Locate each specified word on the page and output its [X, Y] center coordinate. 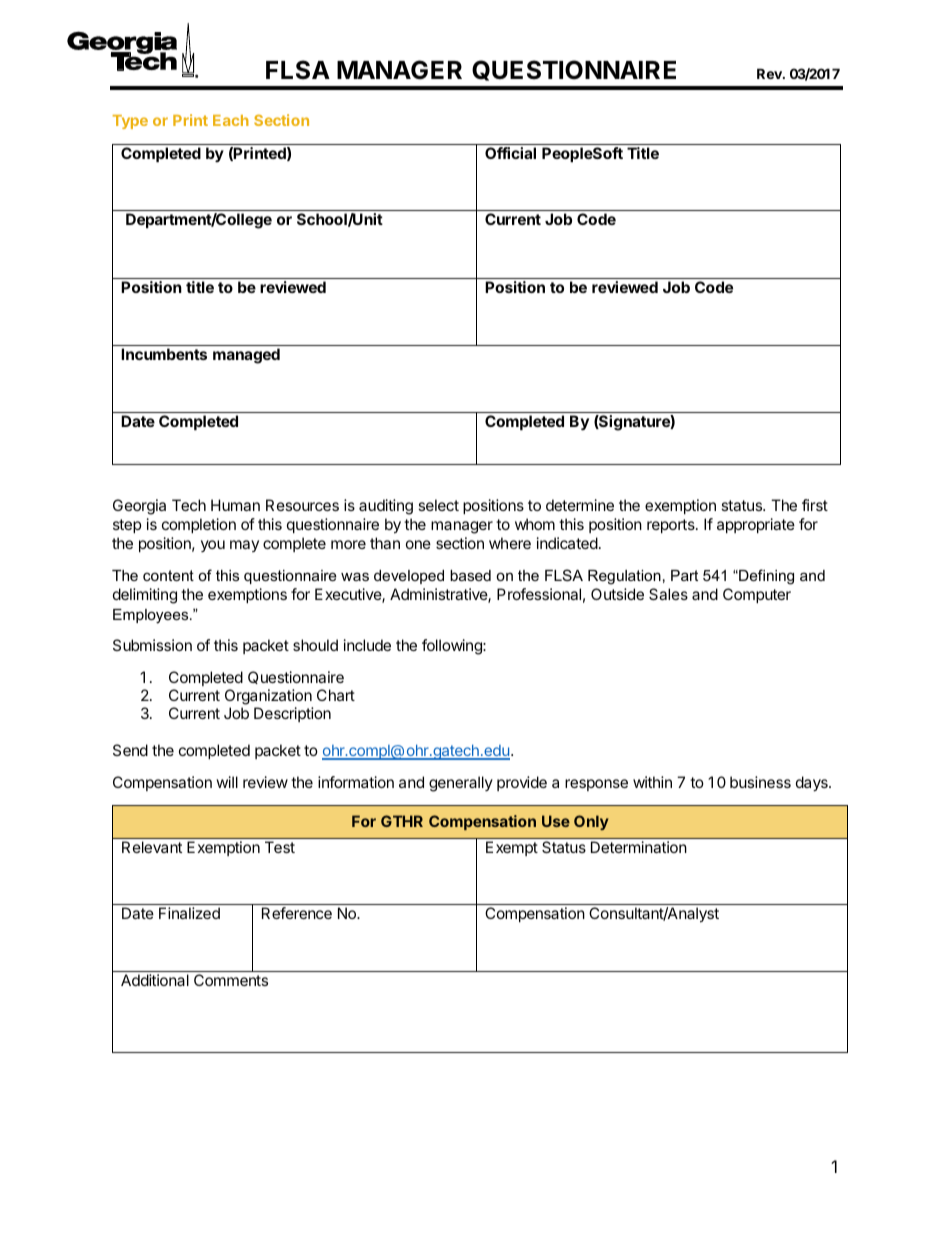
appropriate [756, 525]
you [213, 546]
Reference [297, 913]
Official [510, 153]
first [815, 505]
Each [231, 120]
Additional [155, 980]
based [470, 575]
